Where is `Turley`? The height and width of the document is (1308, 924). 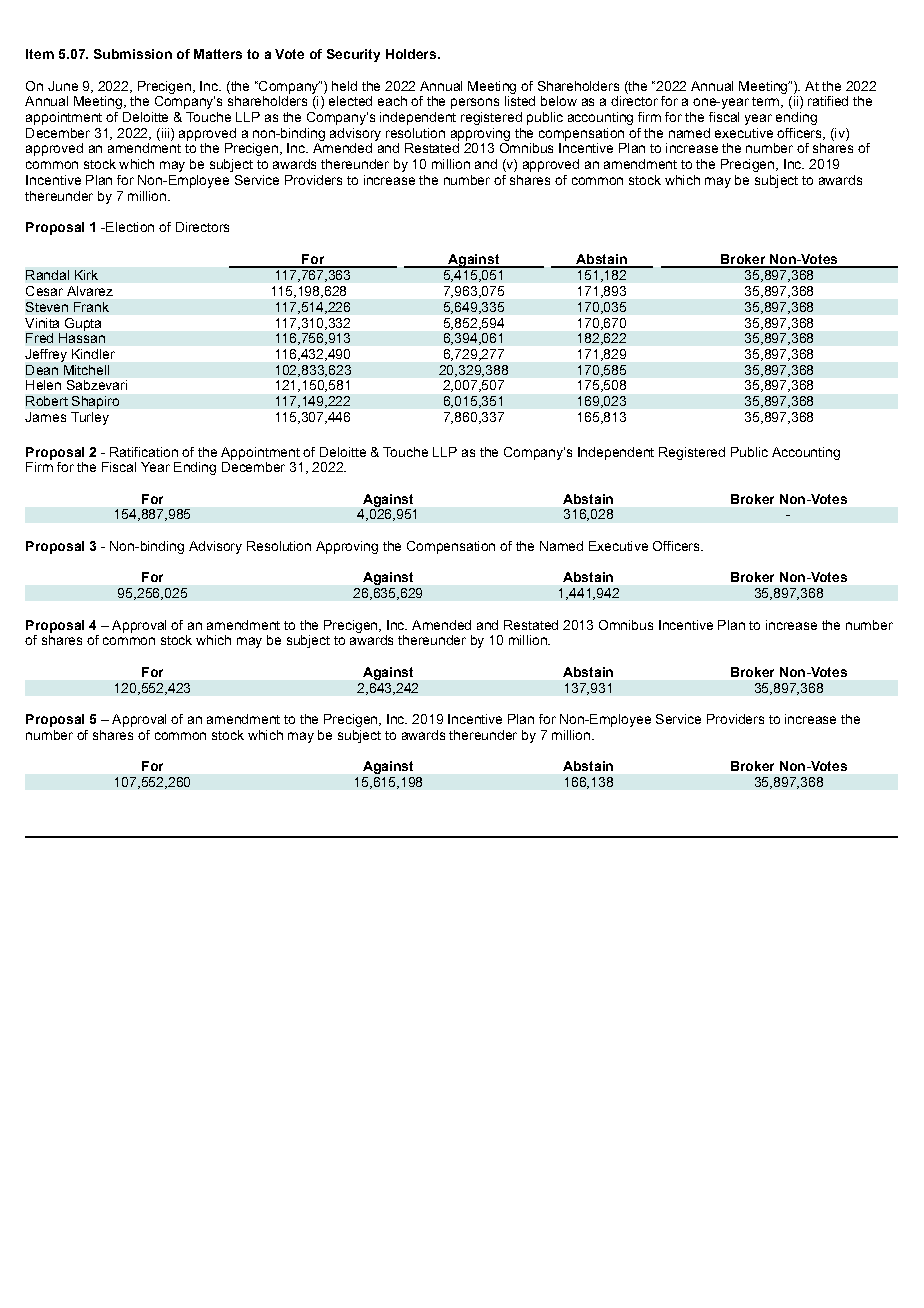
Turley is located at coordinates (90, 418).
